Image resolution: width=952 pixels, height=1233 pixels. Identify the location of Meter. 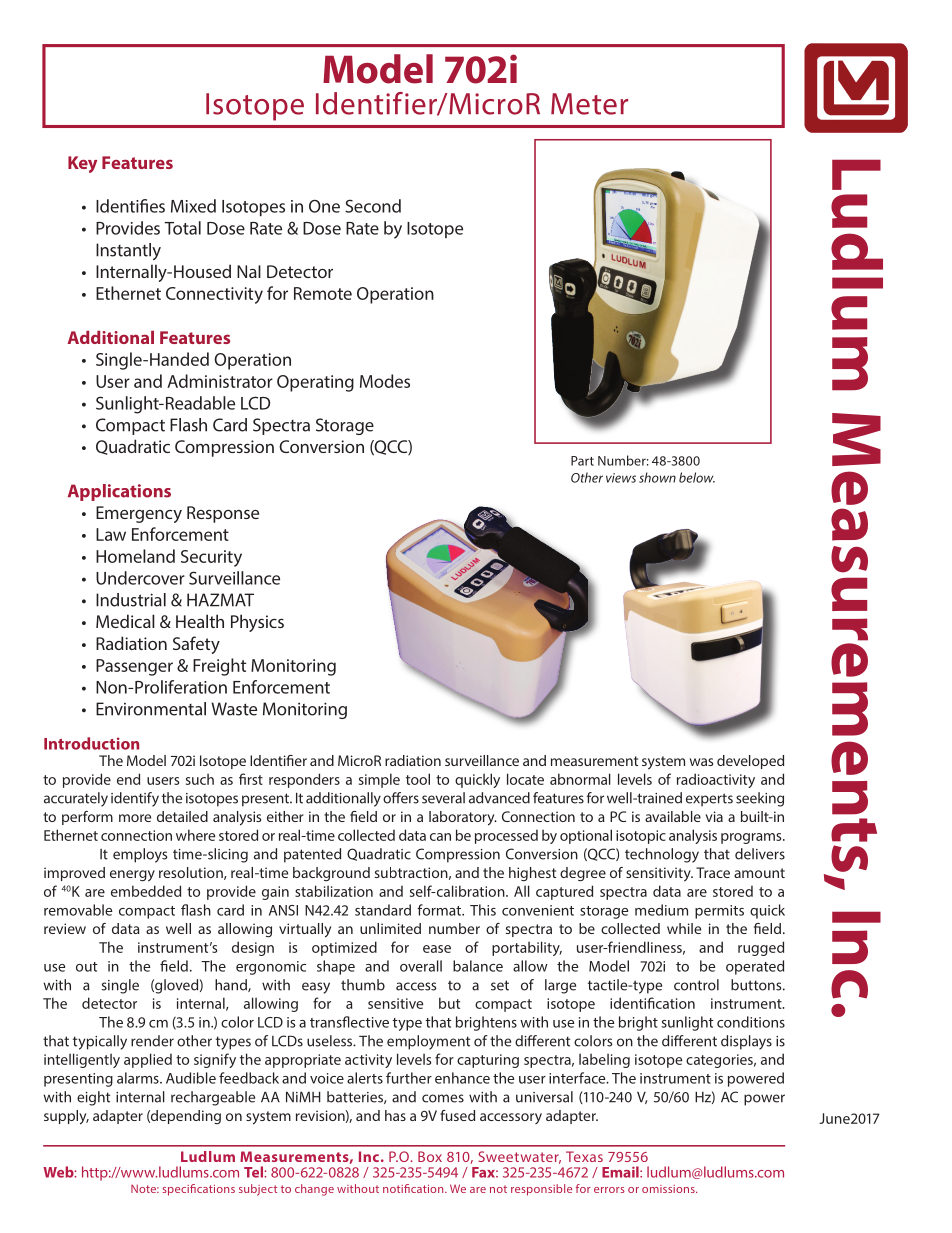
(589, 104).
